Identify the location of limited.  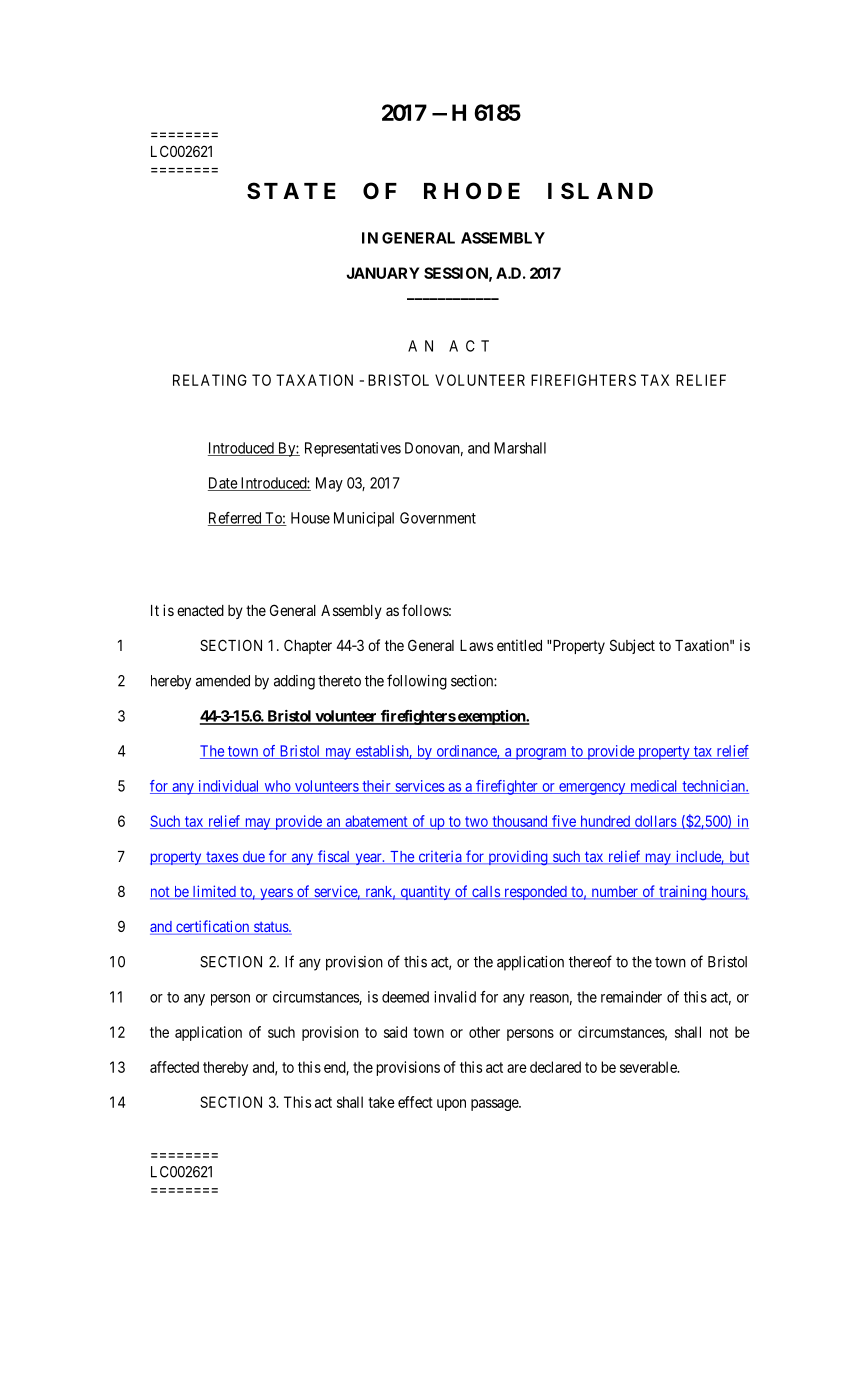
(214, 892).
